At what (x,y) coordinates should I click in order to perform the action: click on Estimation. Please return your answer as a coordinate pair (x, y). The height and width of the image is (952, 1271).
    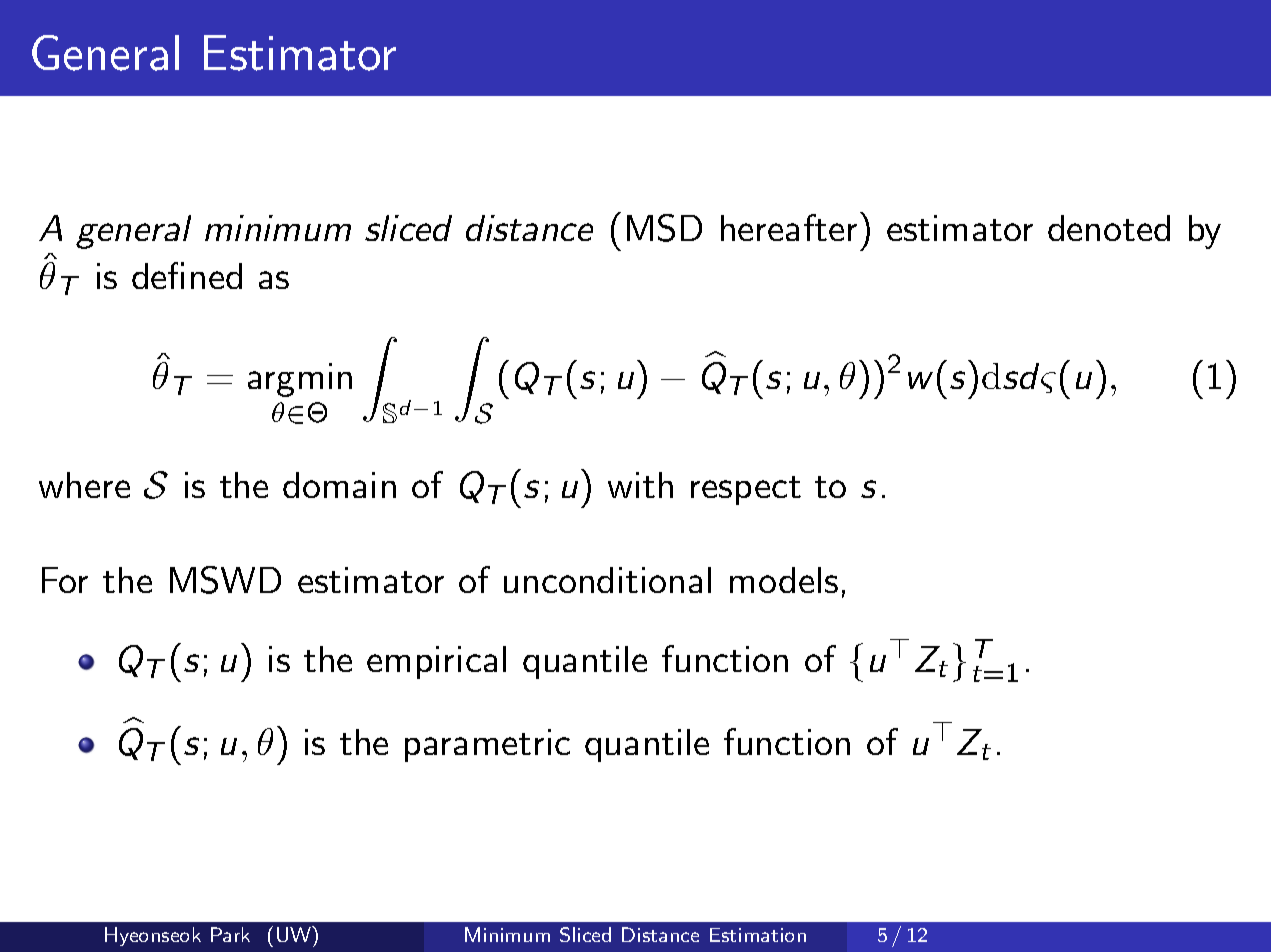
    Looking at the image, I should click on (758, 935).
